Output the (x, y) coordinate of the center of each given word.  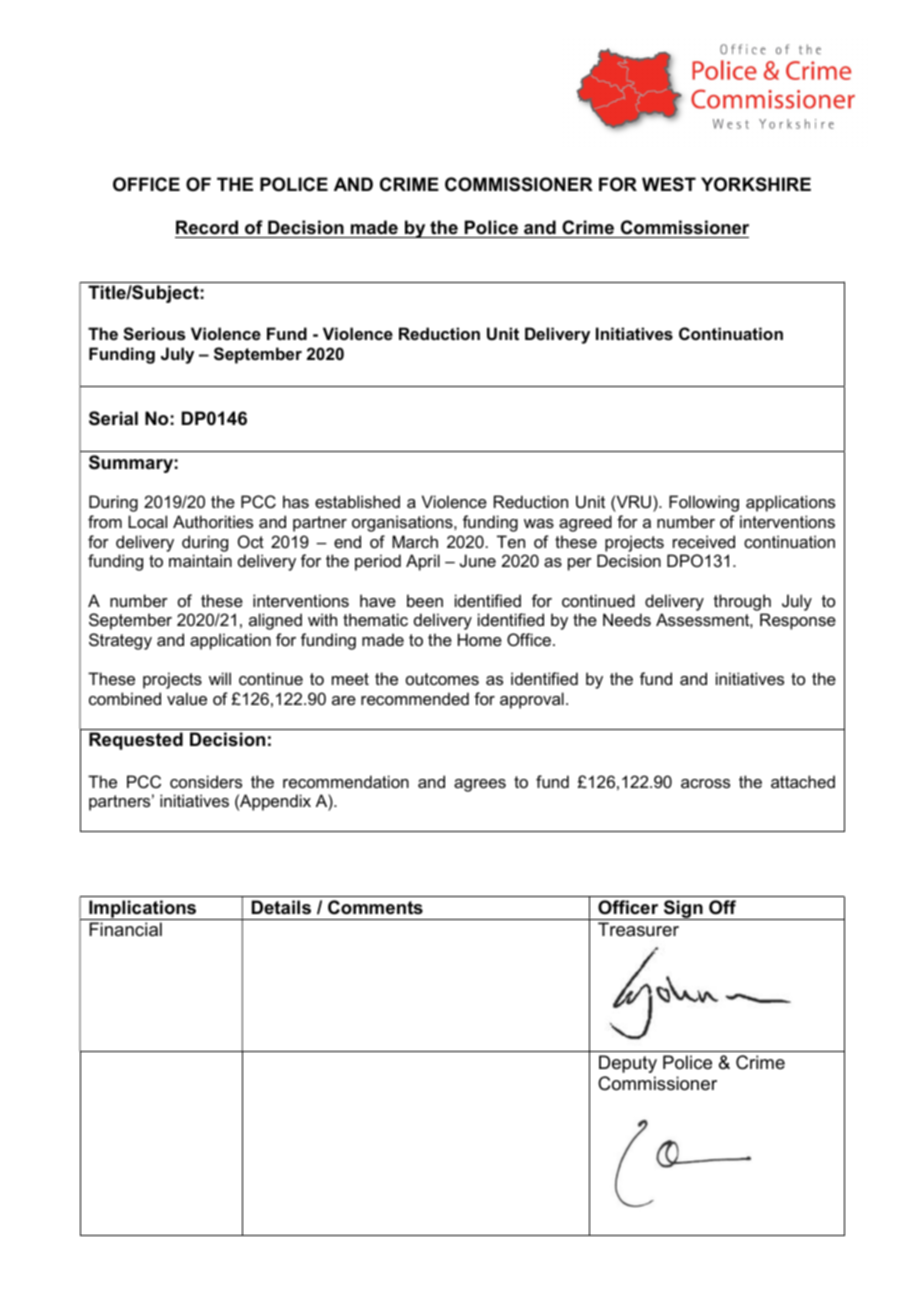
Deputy (628, 1064)
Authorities (213, 521)
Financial (125, 929)
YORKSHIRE (756, 184)
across (705, 783)
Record (207, 227)
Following (704, 503)
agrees (480, 785)
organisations (403, 523)
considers (206, 781)
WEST (669, 184)
